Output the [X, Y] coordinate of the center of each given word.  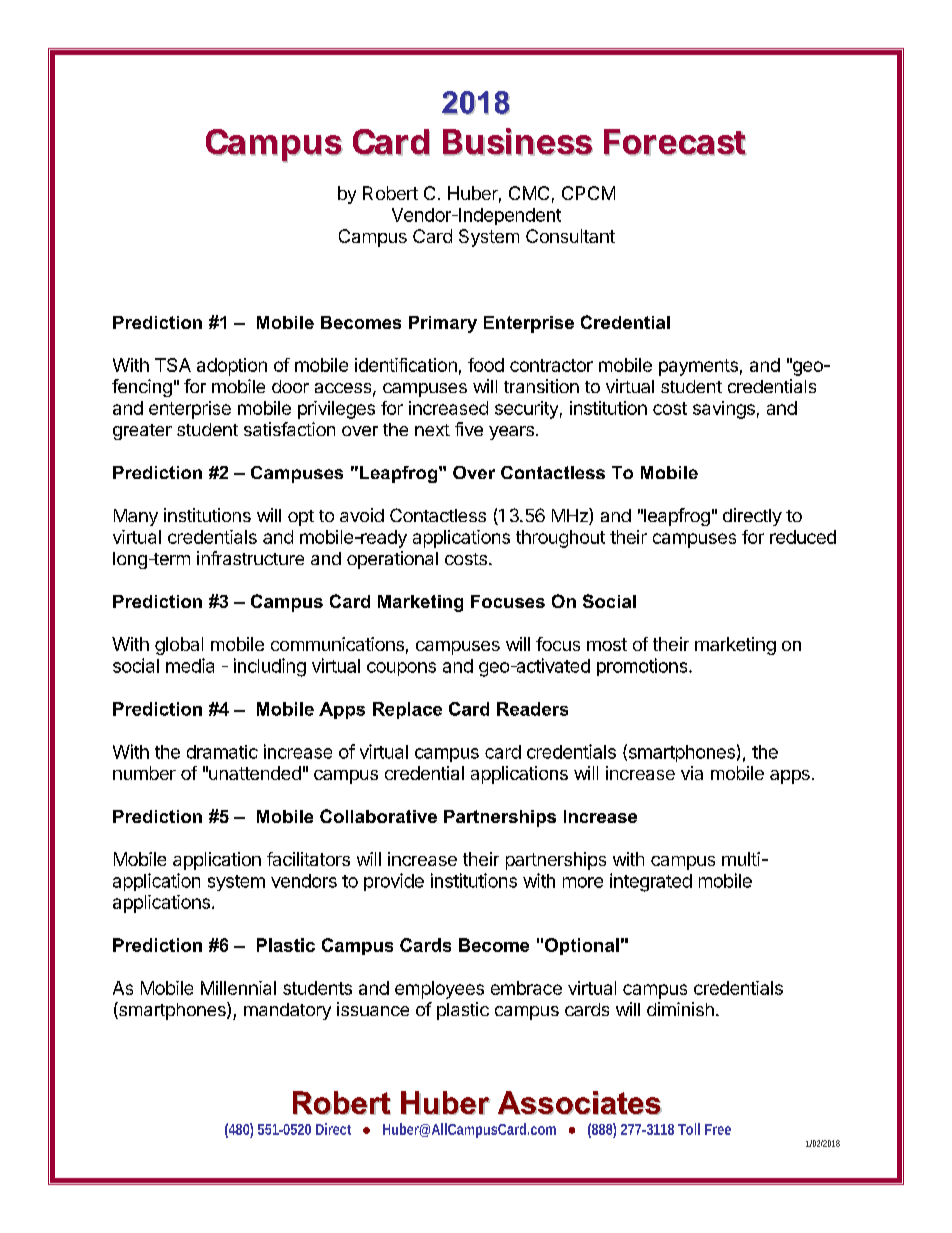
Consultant [570, 236]
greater [142, 432]
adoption [232, 367]
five [469, 429]
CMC [529, 193]
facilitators [308, 859]
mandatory [287, 1011]
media [190, 665]
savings [724, 410]
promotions [643, 667]
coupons [401, 669]
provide [394, 882]
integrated [651, 882]
